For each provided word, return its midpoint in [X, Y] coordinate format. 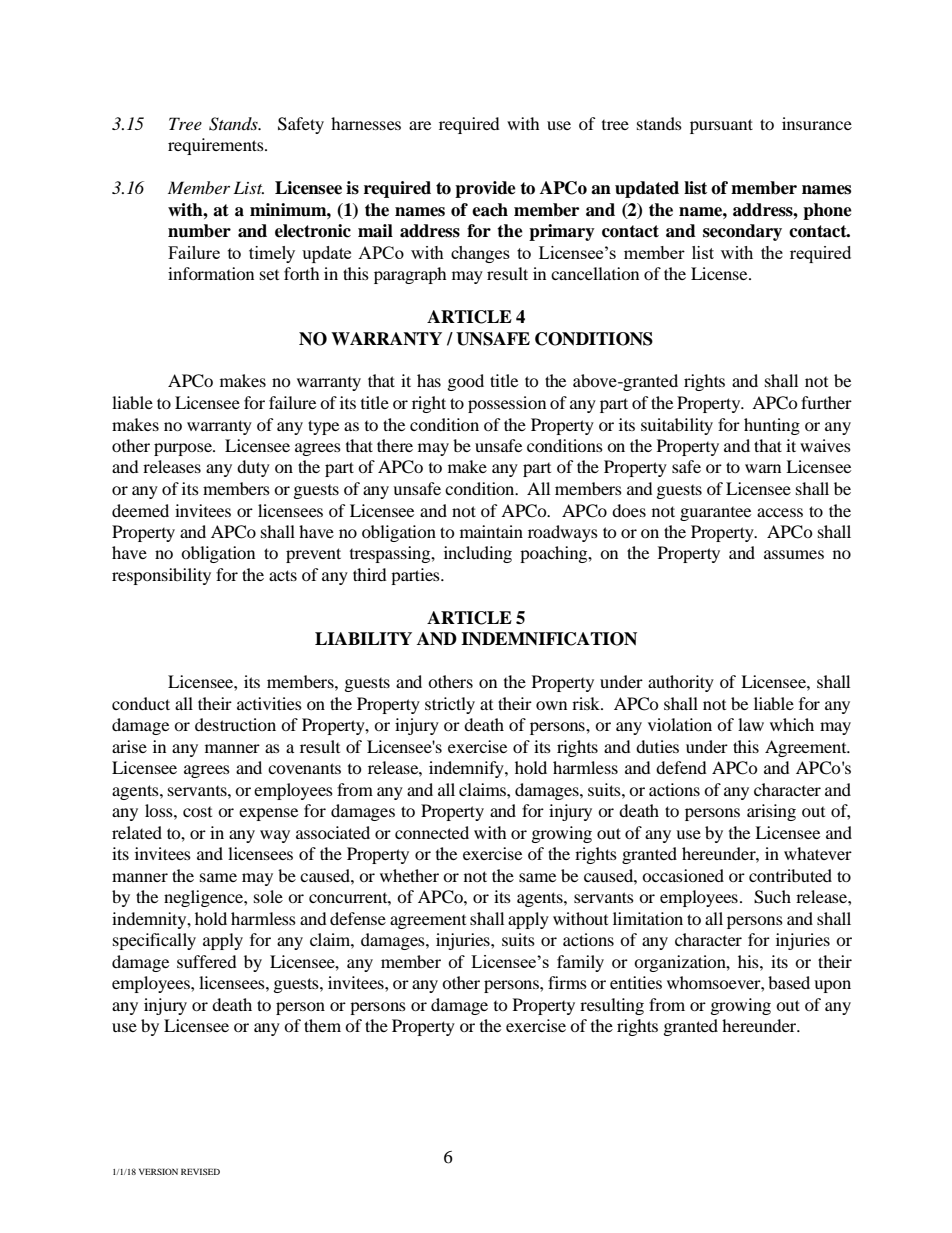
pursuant [721, 126]
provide [485, 189]
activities [269, 703]
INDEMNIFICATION [549, 639]
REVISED [200, 1171]
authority [681, 683]
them [322, 1025]
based [789, 982]
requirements [217, 146]
